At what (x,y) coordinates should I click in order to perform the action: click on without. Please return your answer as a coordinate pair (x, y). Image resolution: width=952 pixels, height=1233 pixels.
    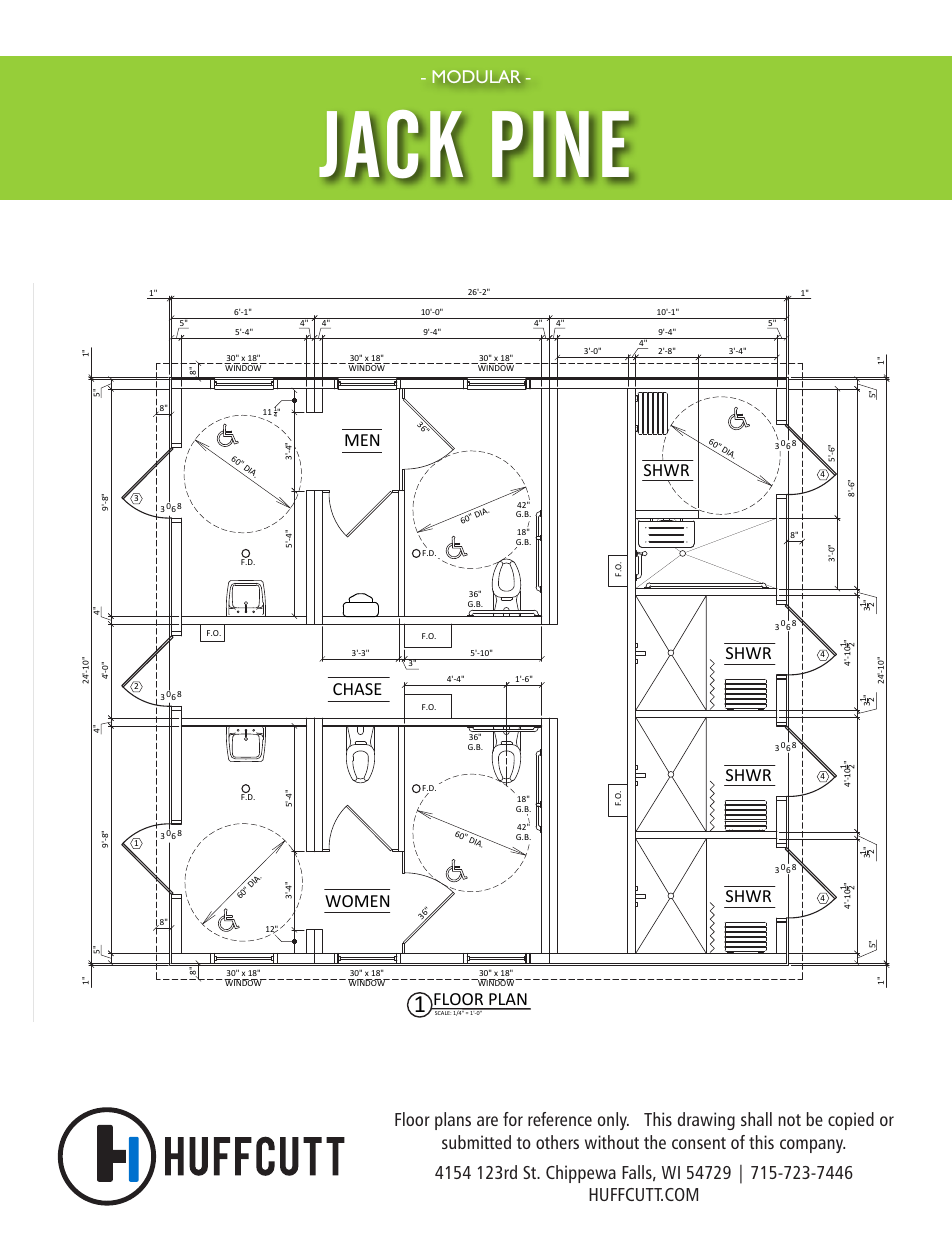
    Looking at the image, I should click on (612, 1142).
